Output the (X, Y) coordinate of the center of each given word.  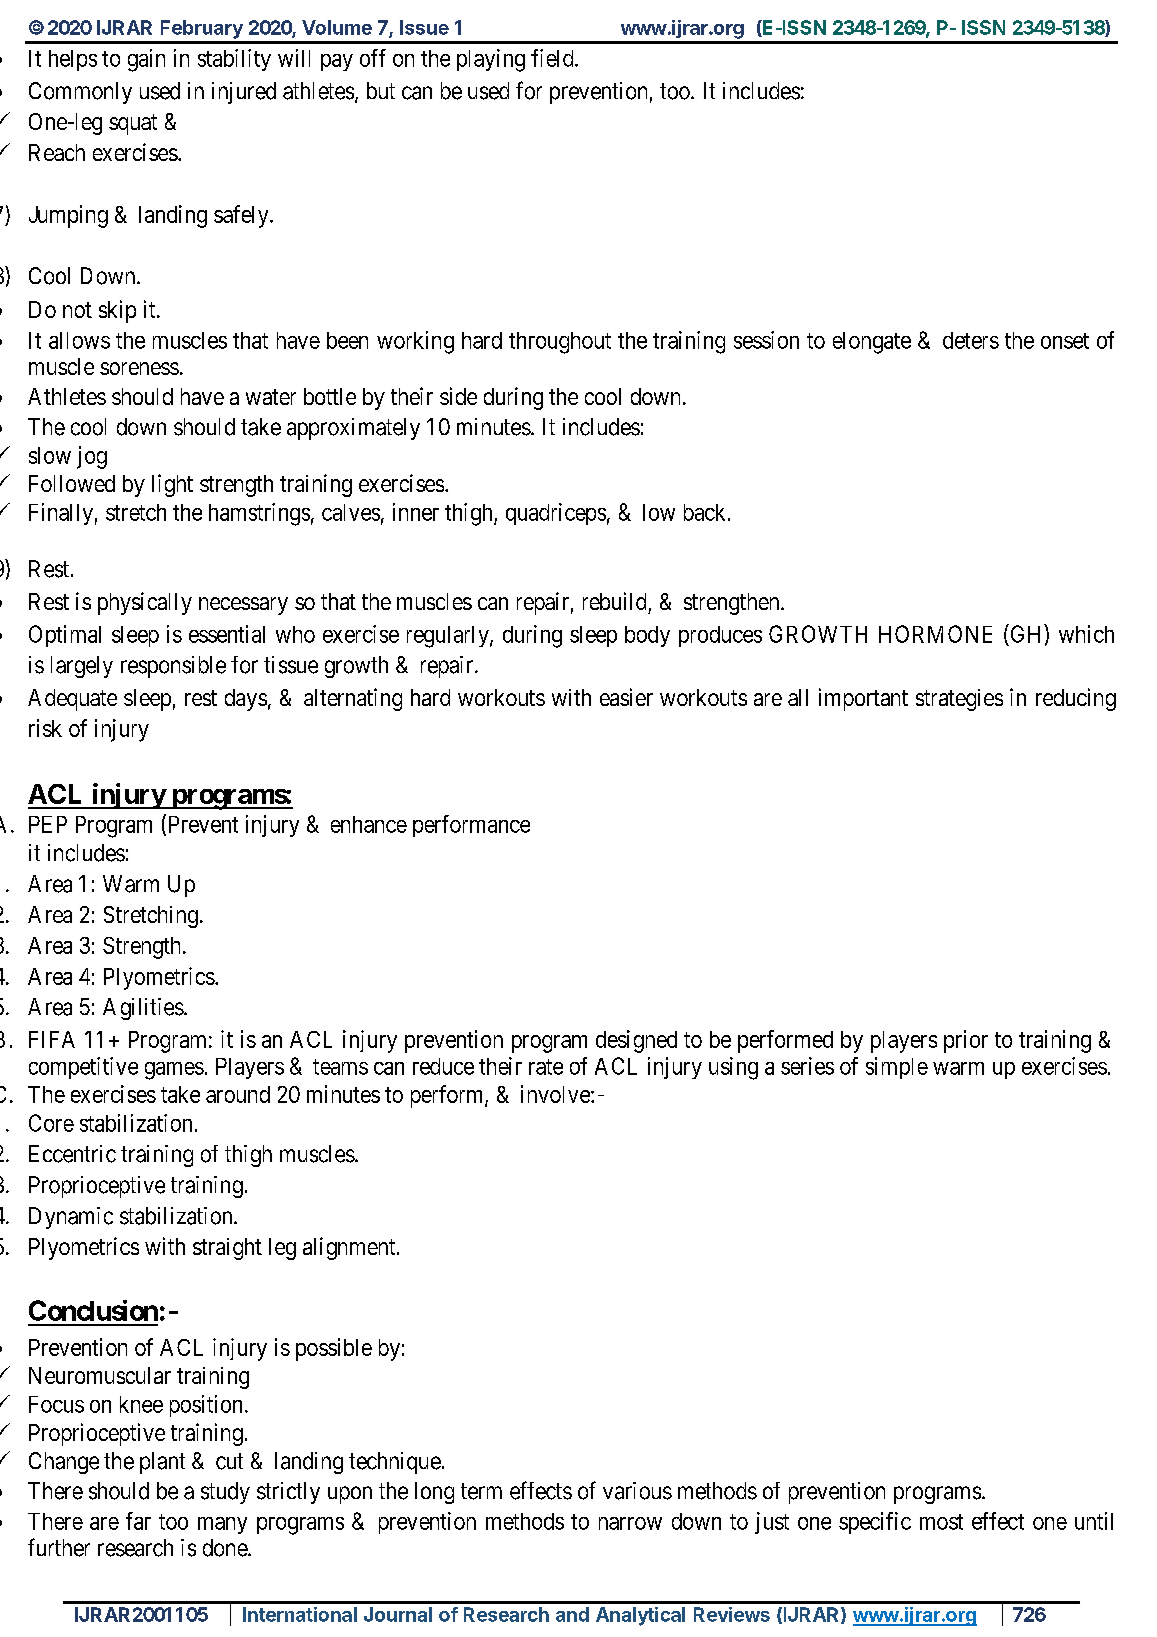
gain (146, 60)
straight (227, 1249)
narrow (630, 1523)
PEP (48, 824)
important (863, 699)
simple (897, 1068)
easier (626, 697)
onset (1065, 341)
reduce (443, 1066)
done (226, 1548)
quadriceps (556, 514)
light (172, 485)
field (553, 58)
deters (971, 340)
